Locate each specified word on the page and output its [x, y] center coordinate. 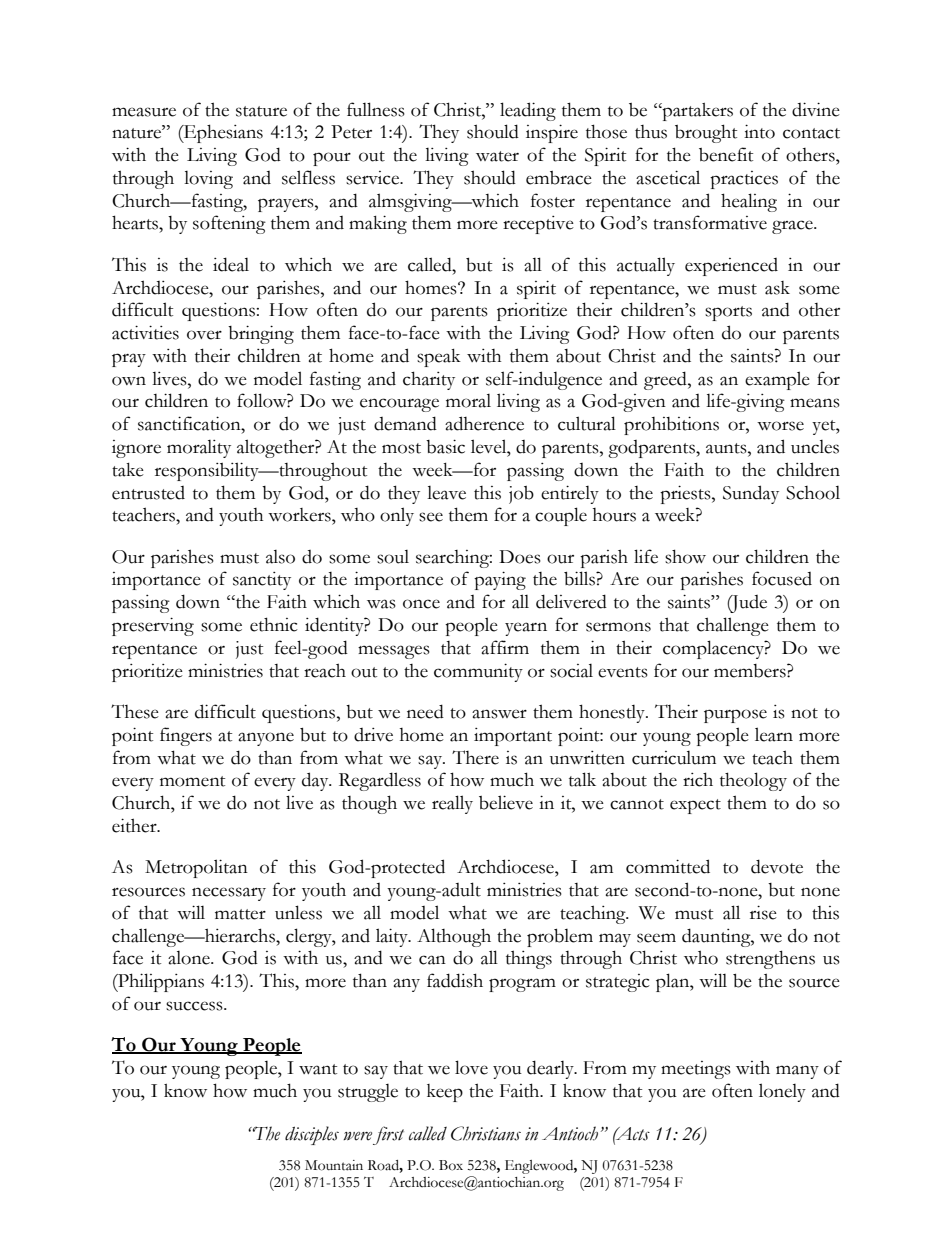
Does [520, 557]
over [204, 335]
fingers [186, 736]
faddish [455, 980]
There [475, 757]
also [280, 557]
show [685, 556]
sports [728, 313]
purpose [735, 716]
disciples [312, 1135]
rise [763, 912]
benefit [726, 154]
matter [240, 914]
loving [208, 180]
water [497, 156]
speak [439, 358]
